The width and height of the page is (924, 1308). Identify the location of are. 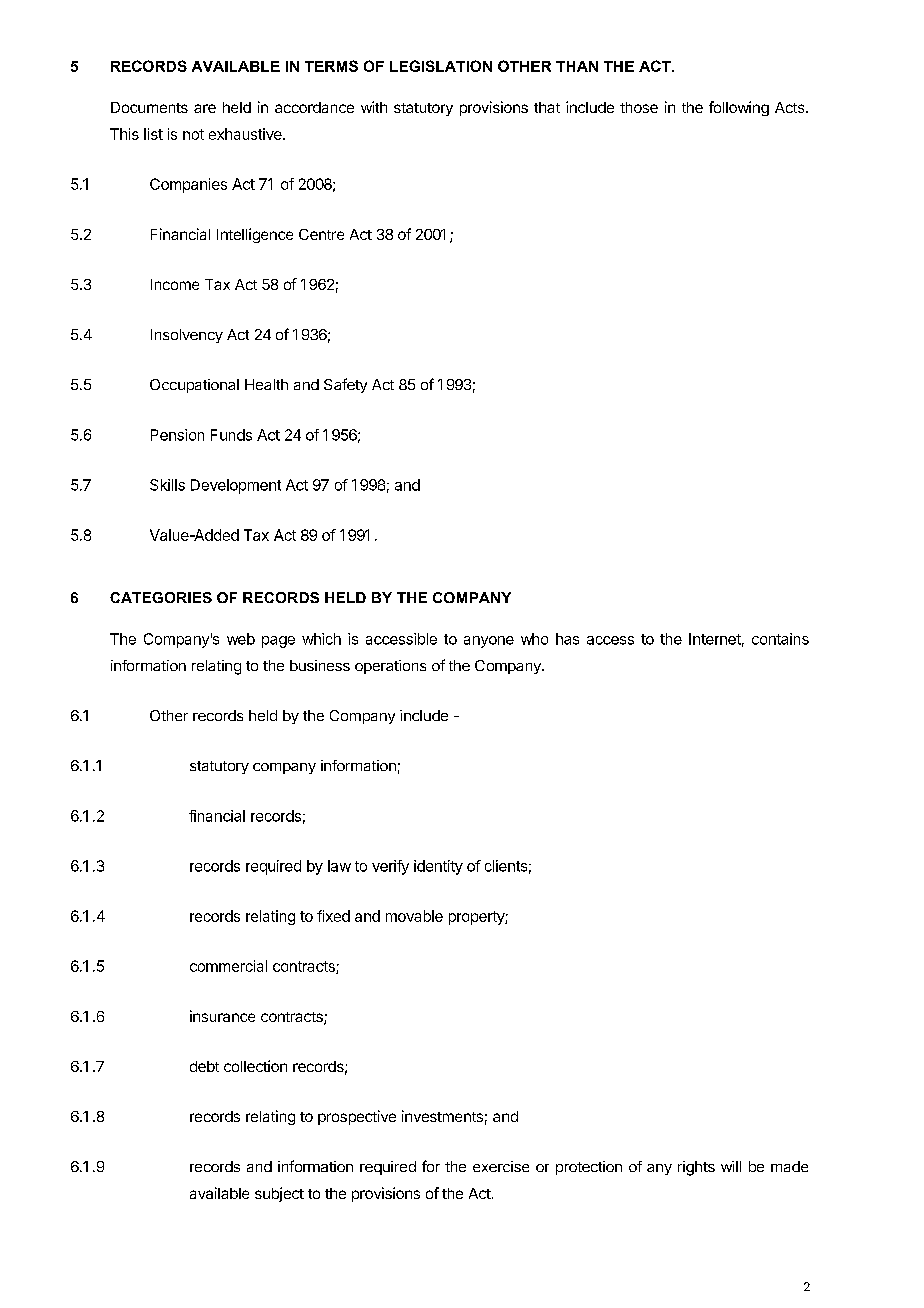
(205, 108).
